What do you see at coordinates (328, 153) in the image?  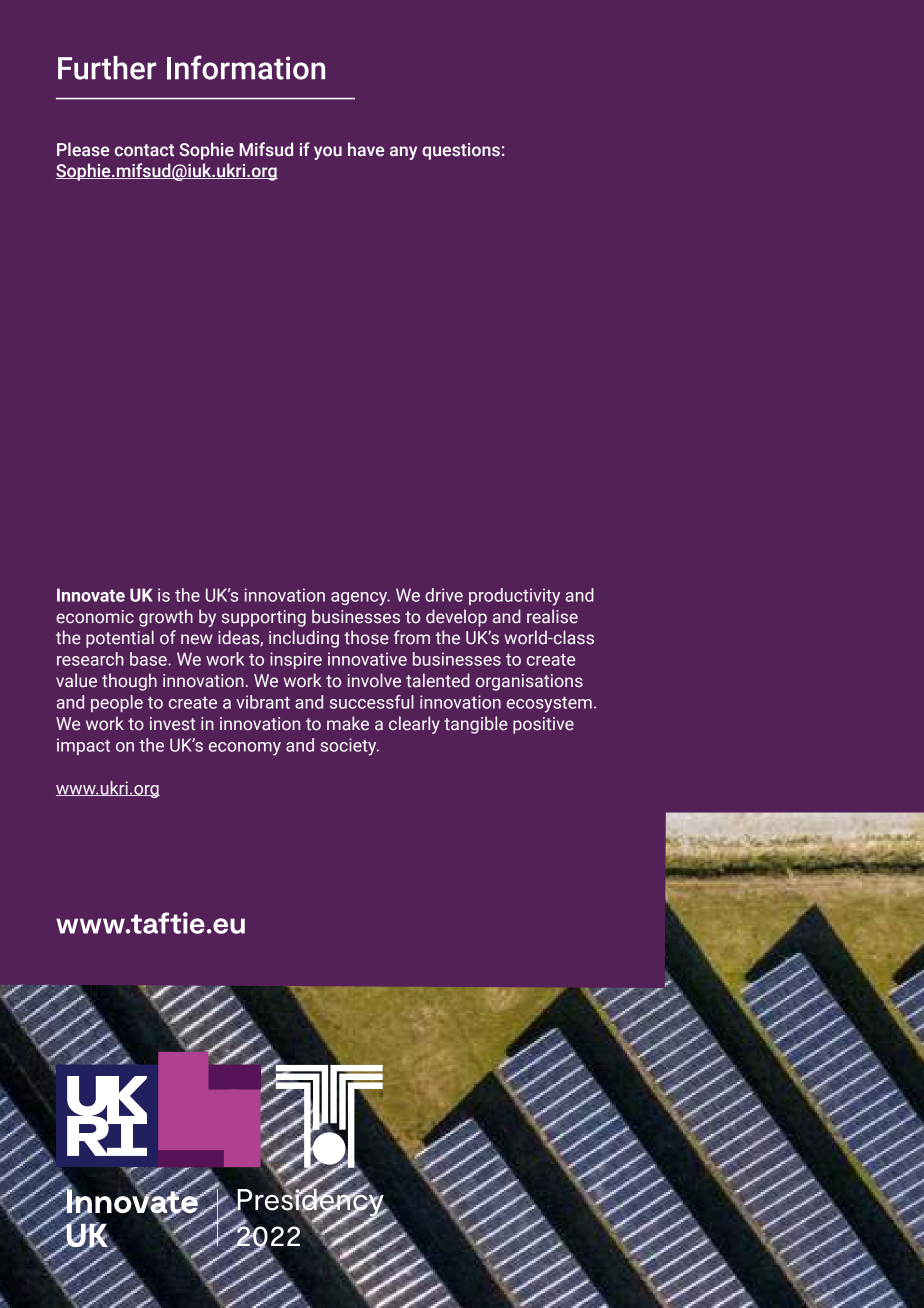 I see `you` at bounding box center [328, 153].
